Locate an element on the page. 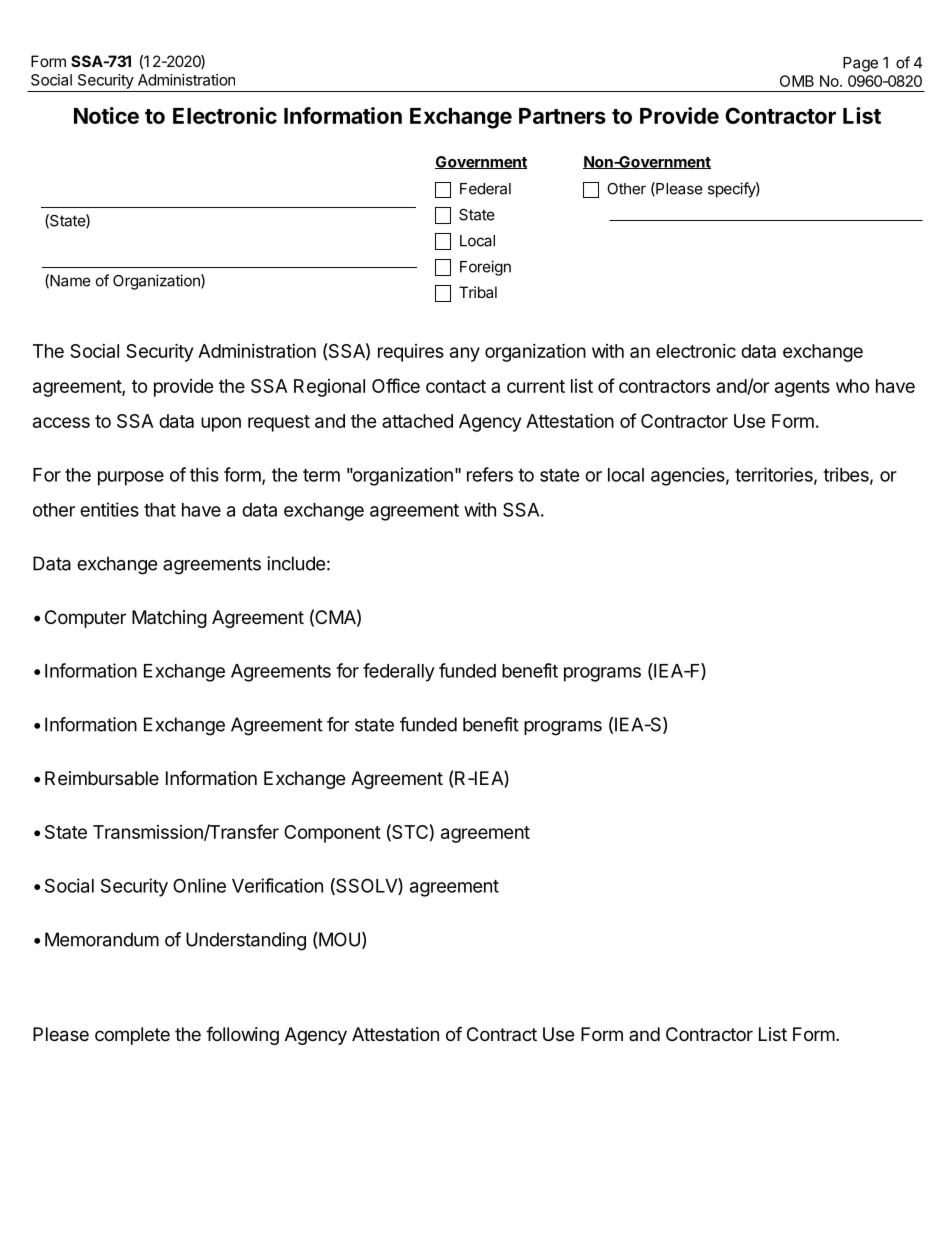  OMB is located at coordinates (797, 81).
